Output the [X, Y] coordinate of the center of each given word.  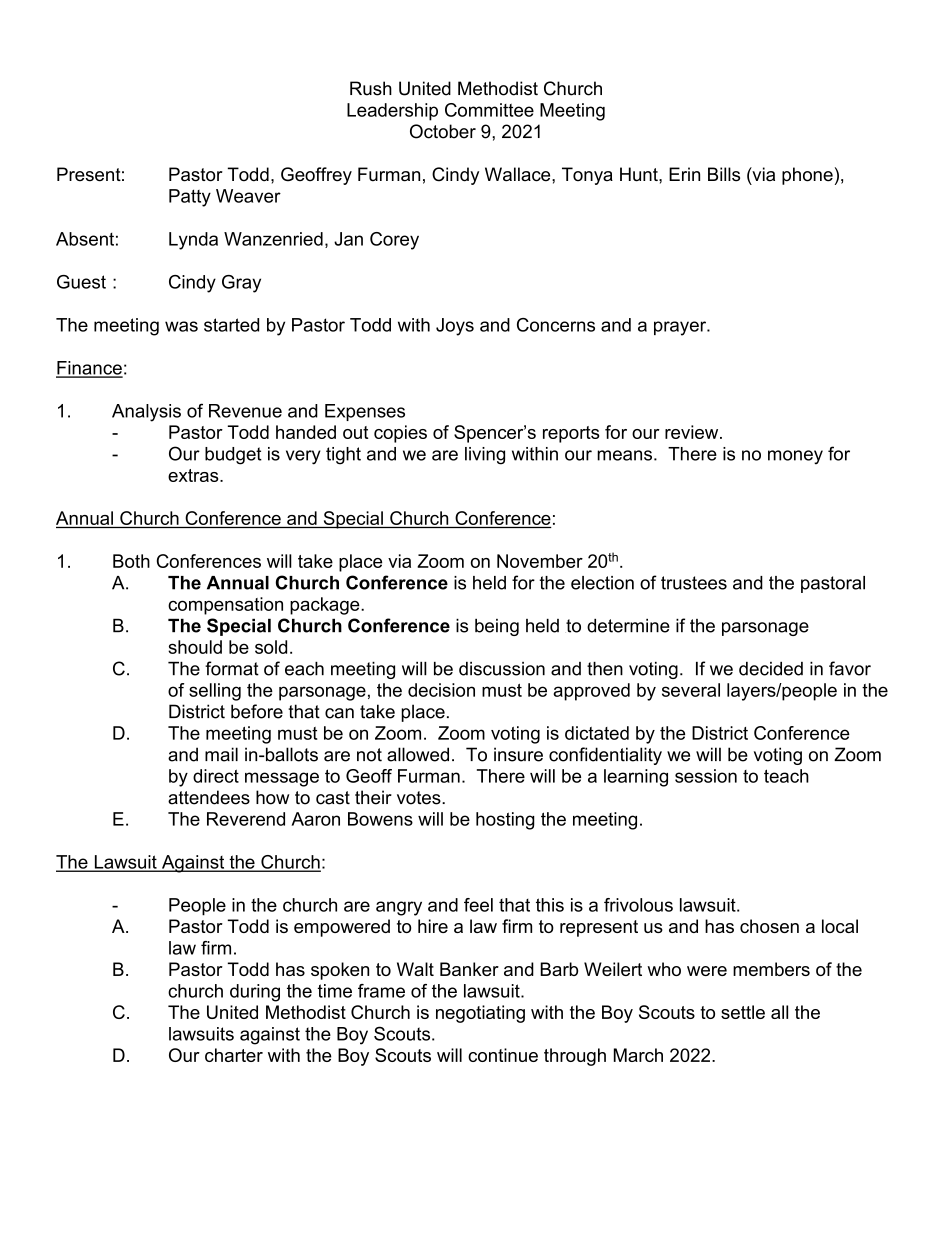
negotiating [480, 1014]
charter [234, 1055]
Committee [489, 110]
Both [131, 561]
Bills [724, 174]
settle [743, 1012]
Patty [190, 198]
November [540, 561]
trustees [694, 583]
